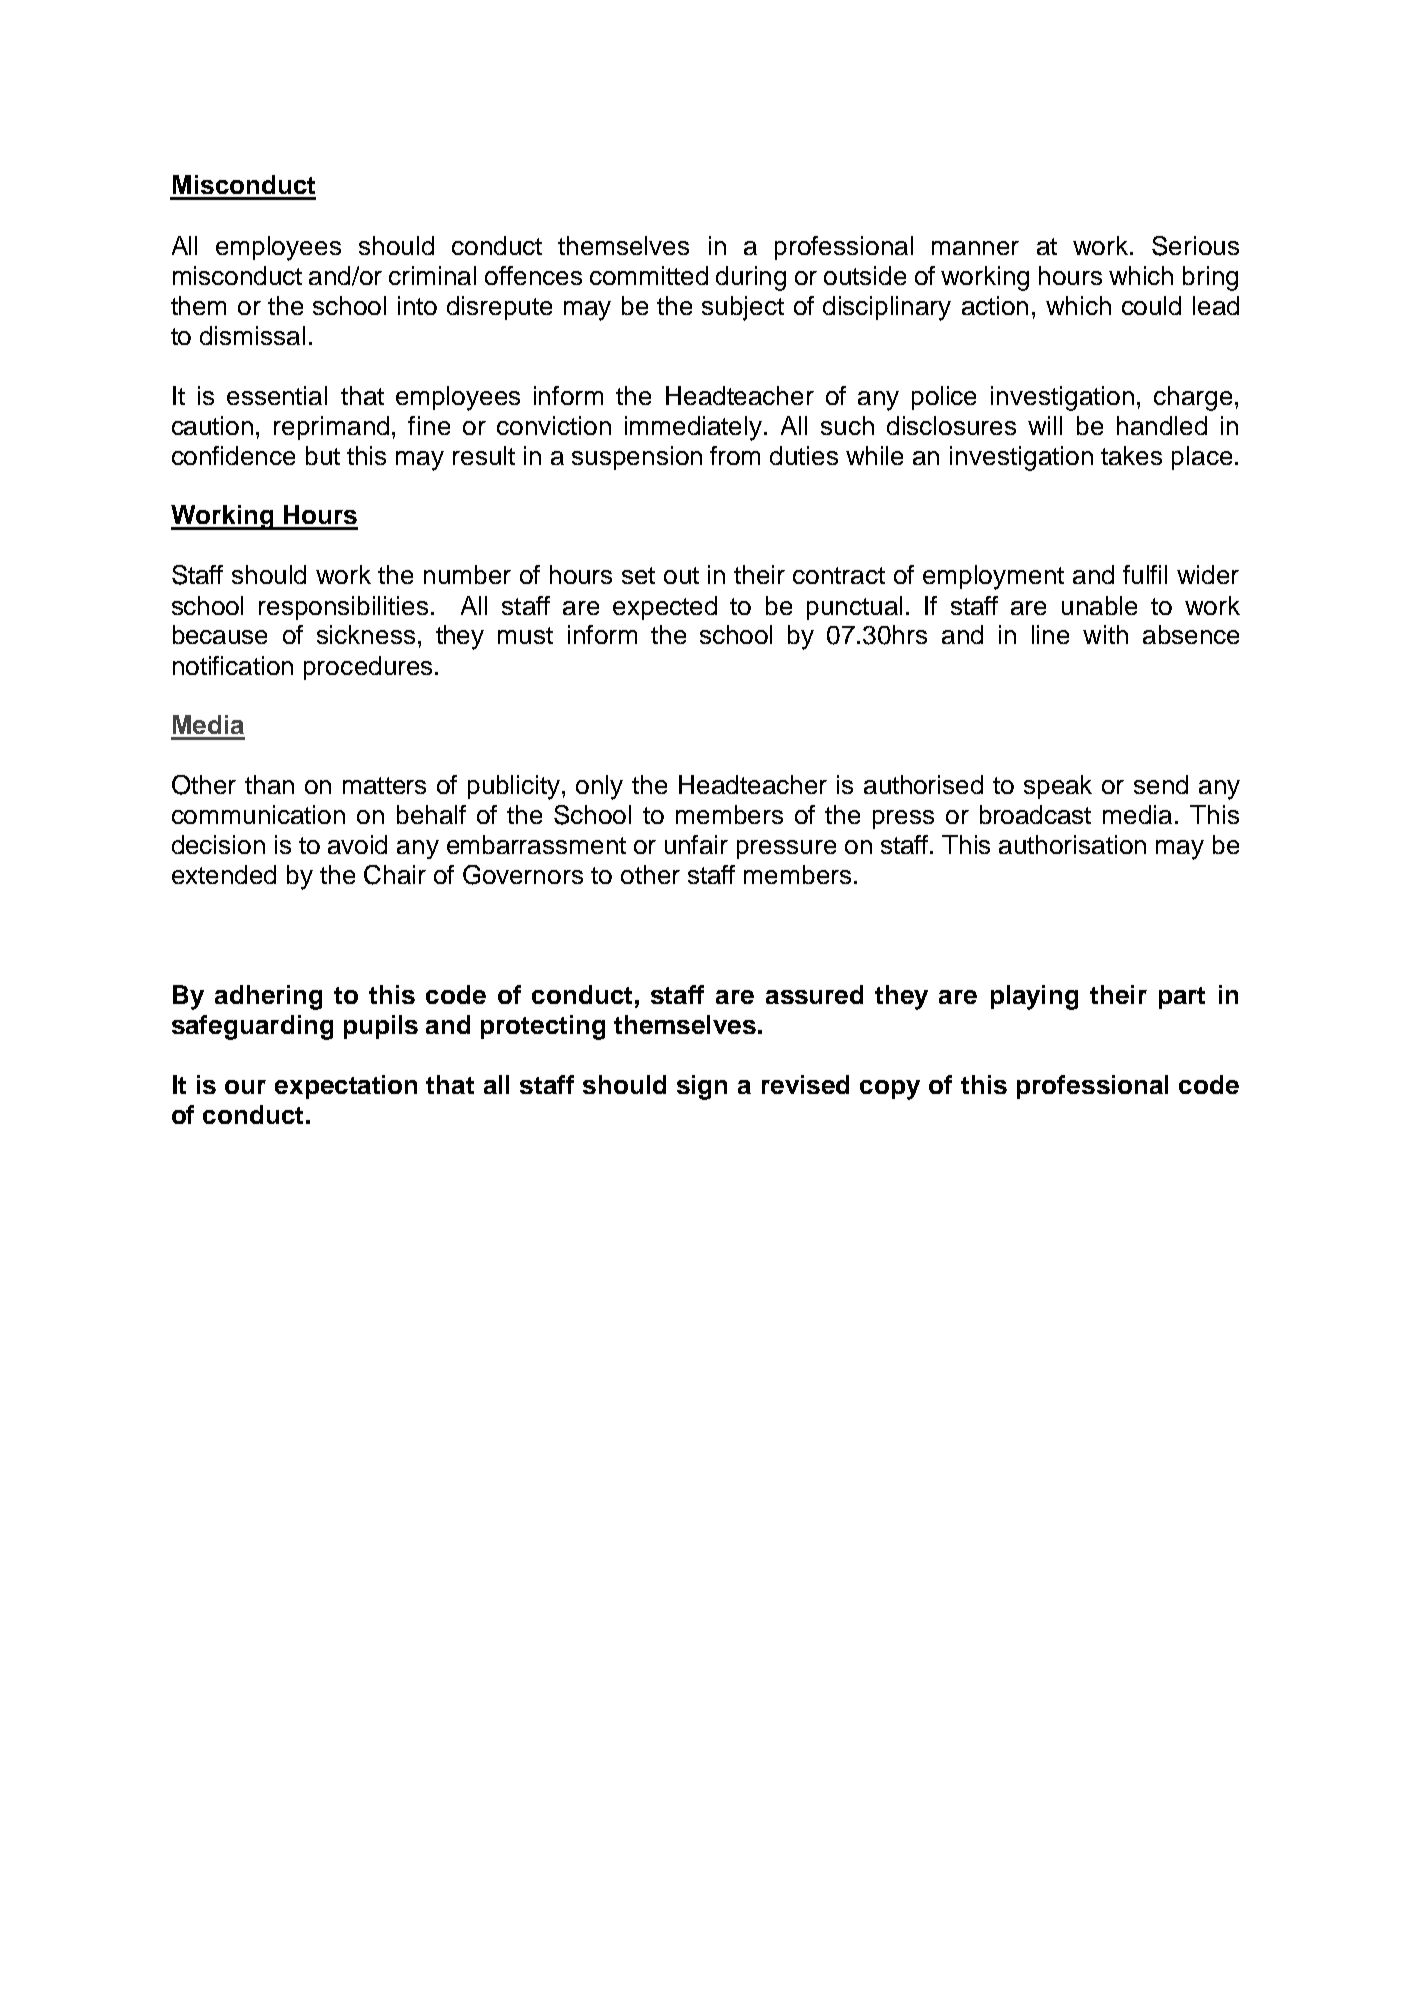 Image resolution: width=1411 pixels, height=1995 pixels. Describe the element at coordinates (346, 1087) in the screenshot. I see `expectation` at that location.
